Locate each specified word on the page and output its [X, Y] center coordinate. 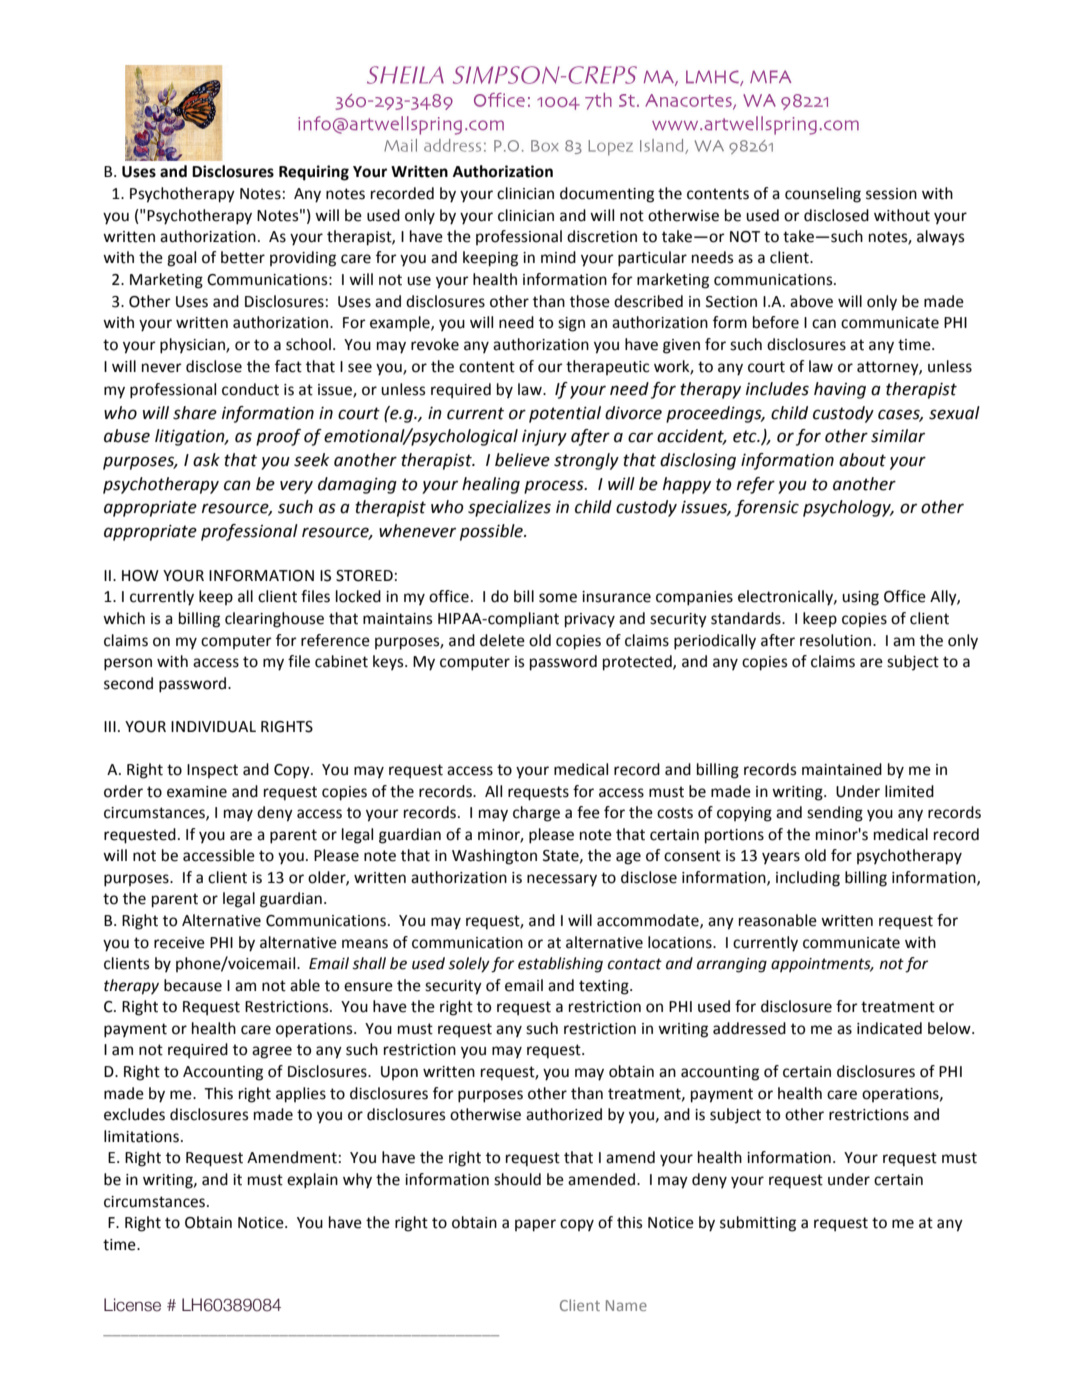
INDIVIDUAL [213, 727]
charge [536, 814]
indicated [889, 1028]
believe [522, 460]
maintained [842, 769]
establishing [560, 965]
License [132, 1305]
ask [206, 460]
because [193, 985]
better [243, 257]
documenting [607, 195]
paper [535, 1225]
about [862, 460]
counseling [823, 195]
